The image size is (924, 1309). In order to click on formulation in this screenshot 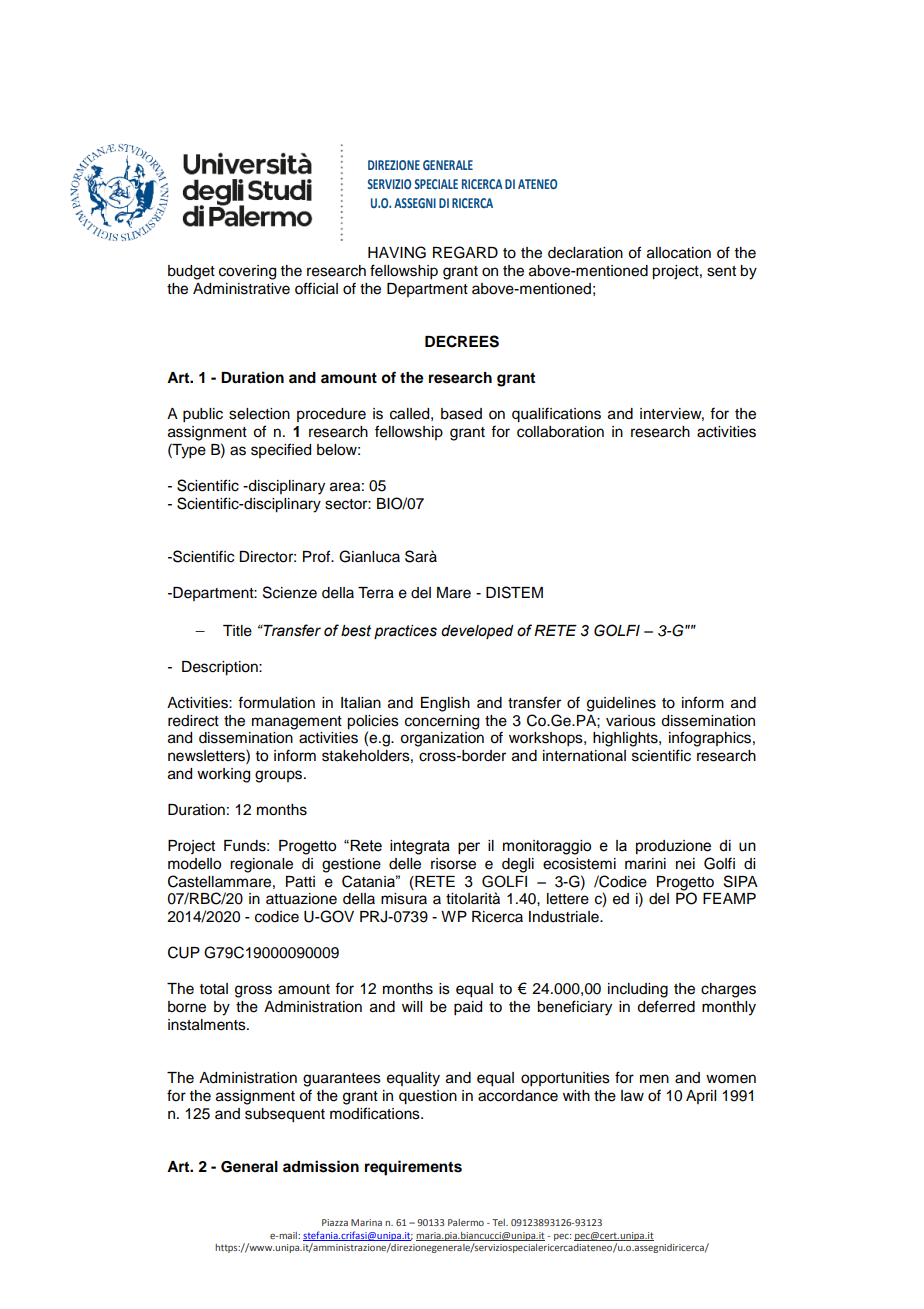, I will do `click(276, 702)`.
